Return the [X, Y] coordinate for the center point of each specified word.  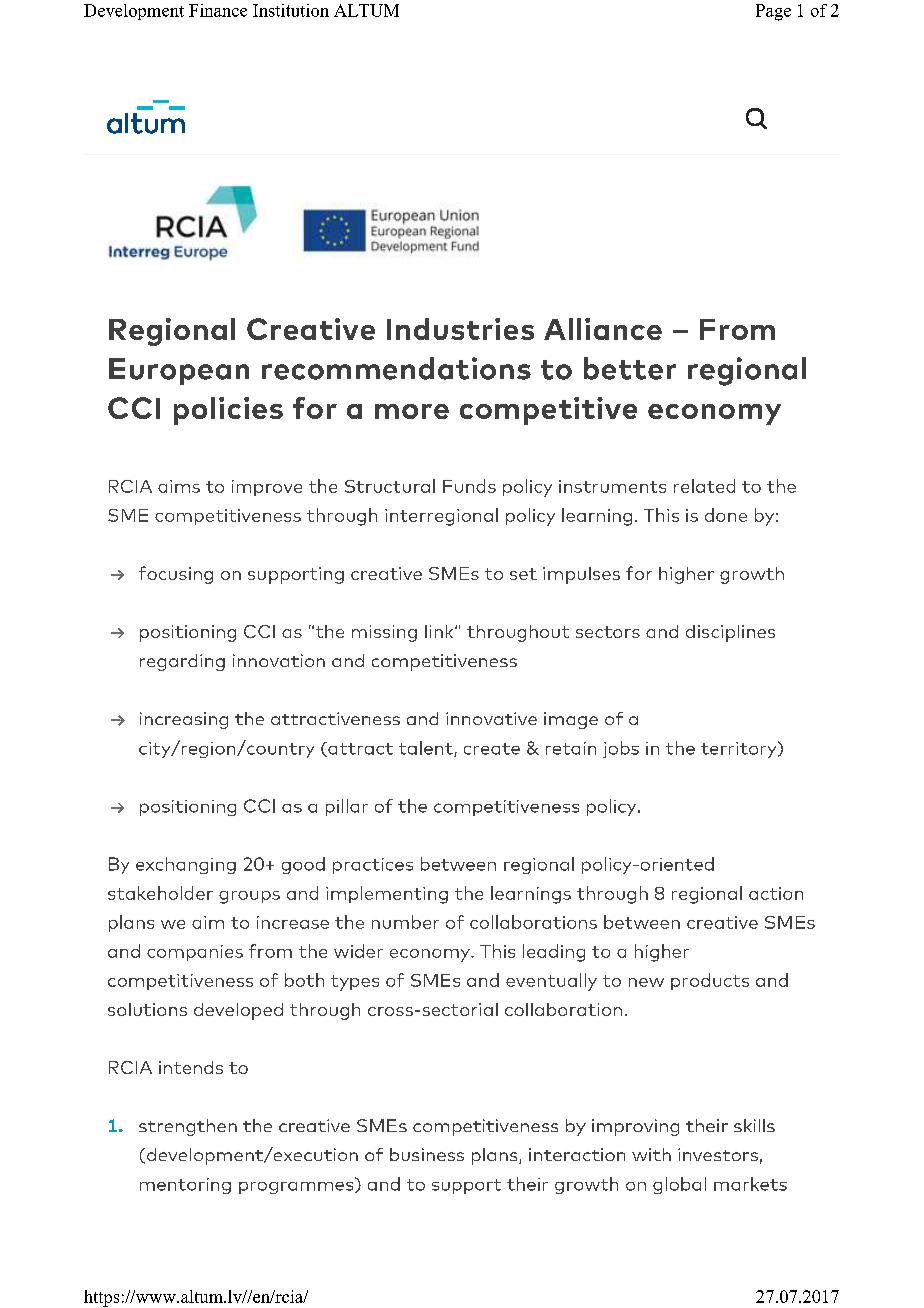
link [440, 631]
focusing [176, 575]
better [630, 368]
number [405, 922]
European [179, 371]
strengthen [188, 1127]
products [710, 981]
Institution [291, 10]
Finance [218, 10]
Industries [460, 329]
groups [249, 897]
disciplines [730, 633]
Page [773, 12]
